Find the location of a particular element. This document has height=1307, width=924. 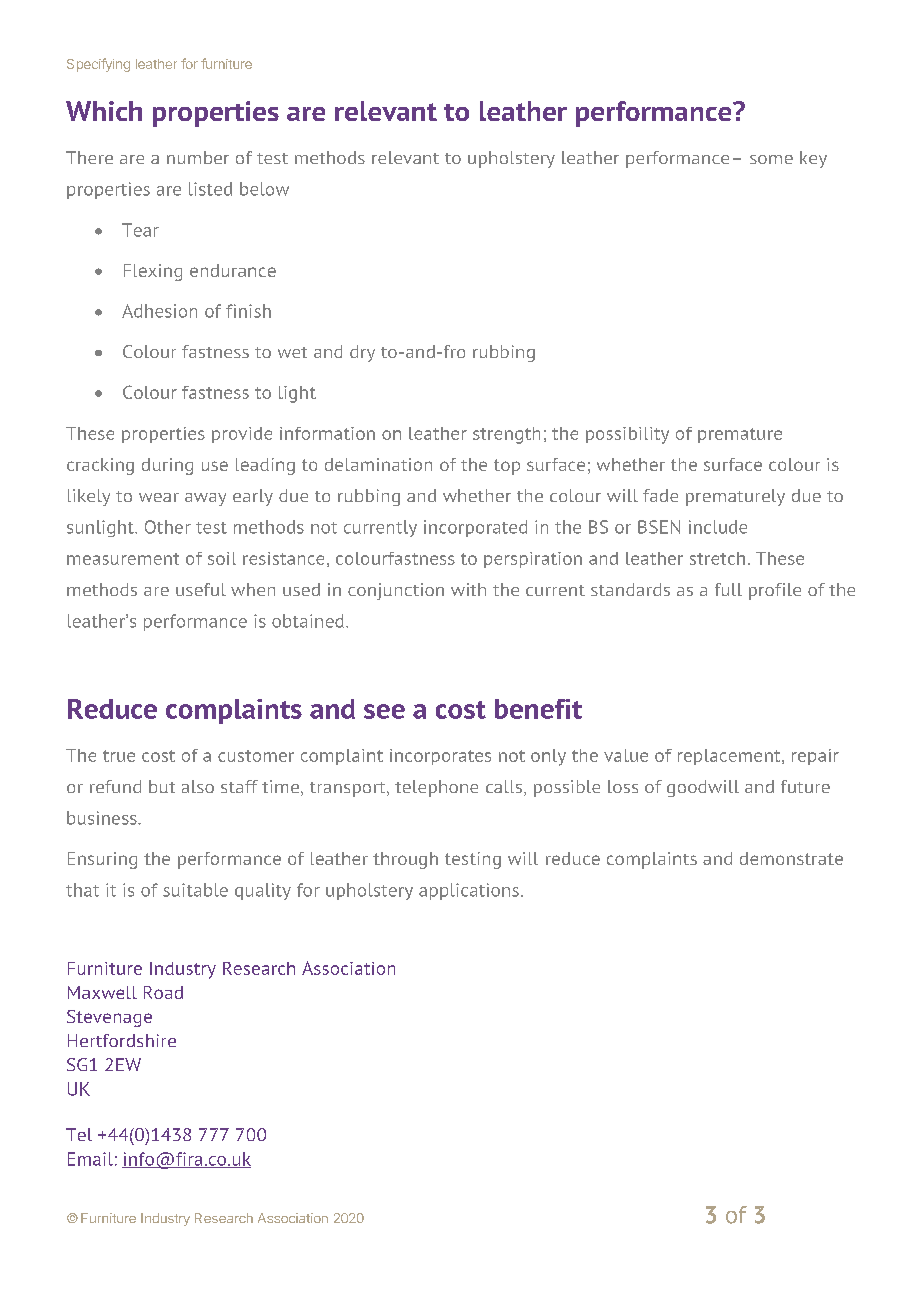

below is located at coordinates (264, 189).
